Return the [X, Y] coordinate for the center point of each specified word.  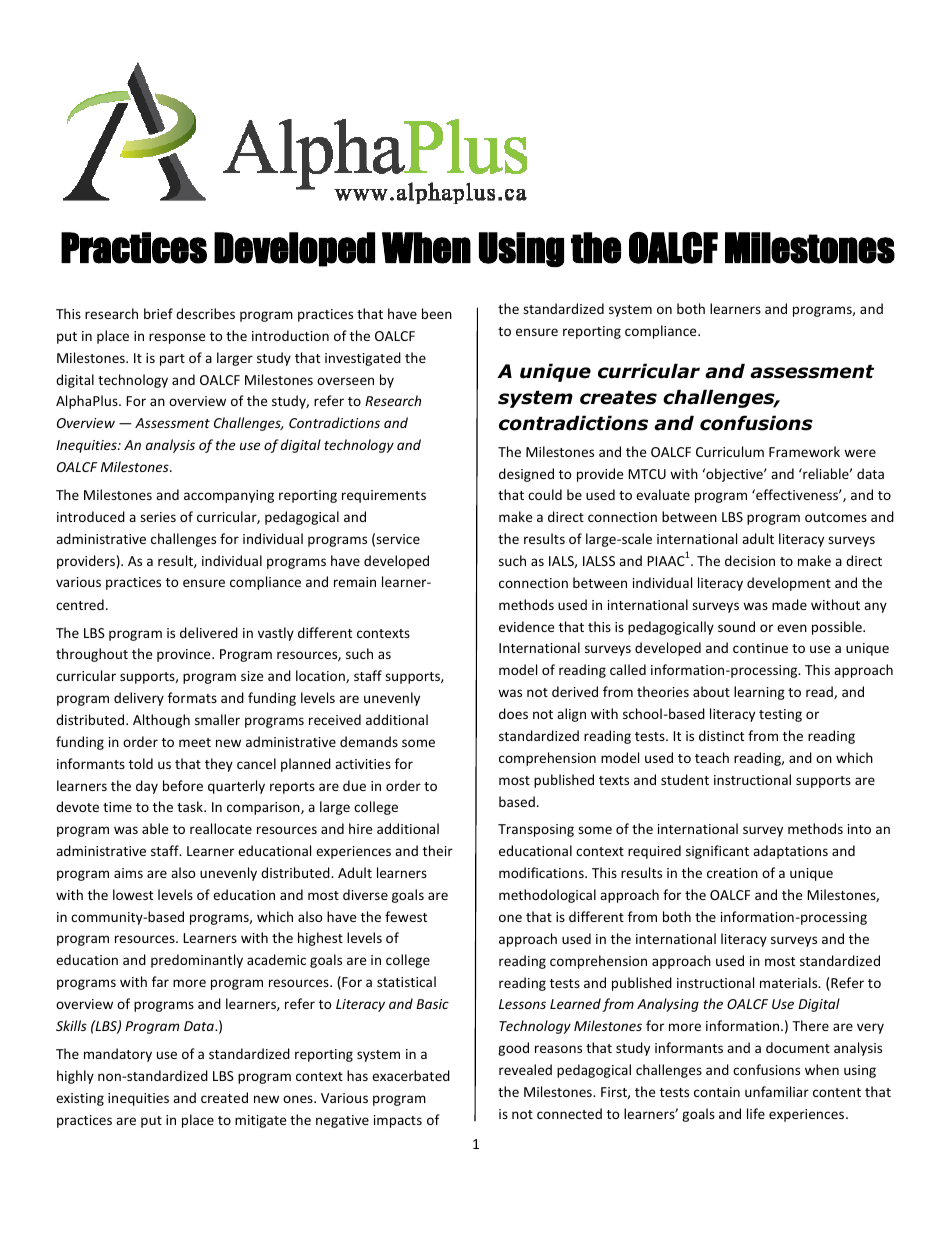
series [158, 517]
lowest [133, 894]
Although [161, 721]
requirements [384, 496]
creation [732, 873]
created [224, 1097]
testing [780, 715]
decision [750, 560]
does [513, 713]
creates [618, 398]
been [437, 313]
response [177, 338]
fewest [406, 916]
